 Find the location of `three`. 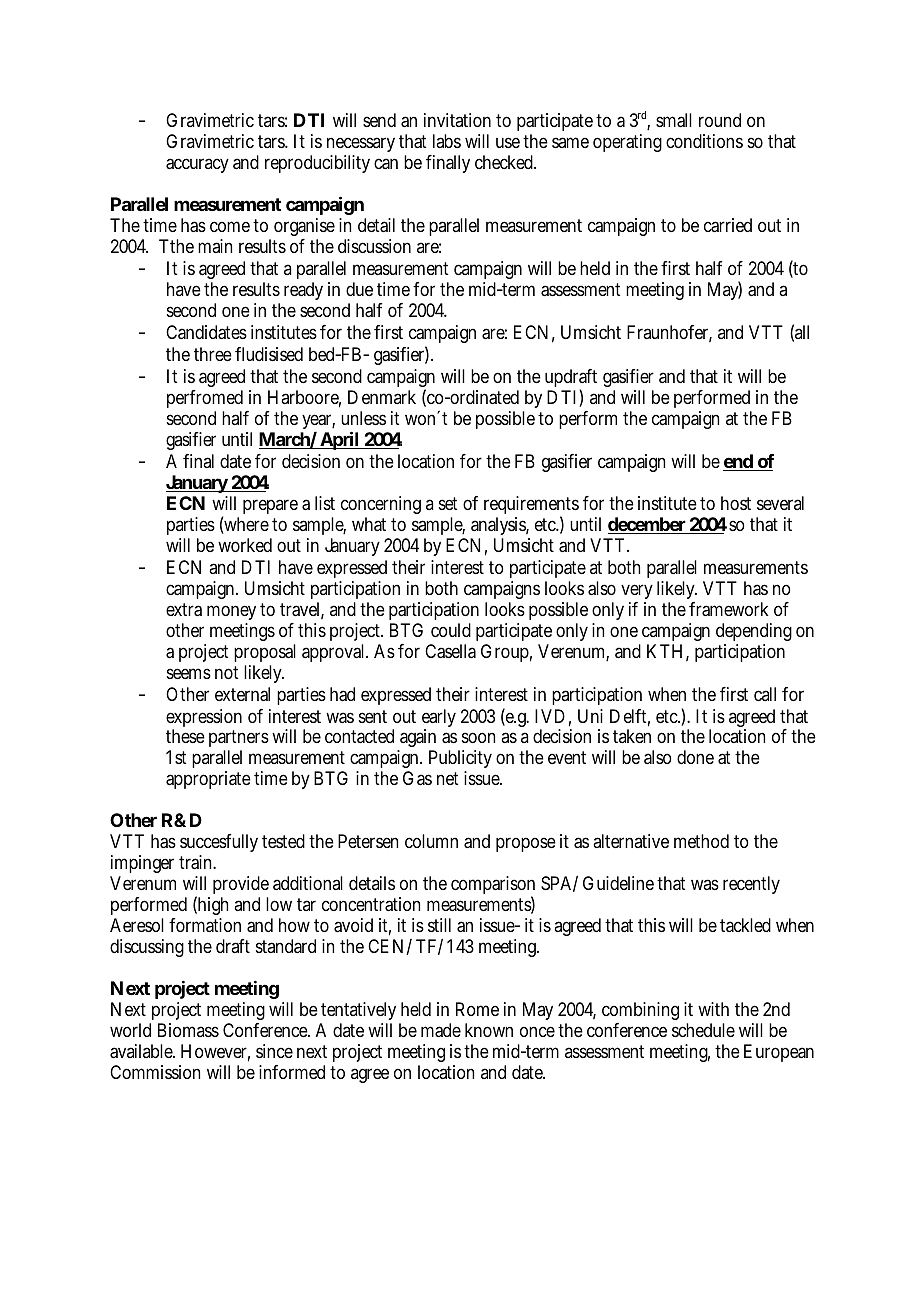

three is located at coordinates (213, 354).
